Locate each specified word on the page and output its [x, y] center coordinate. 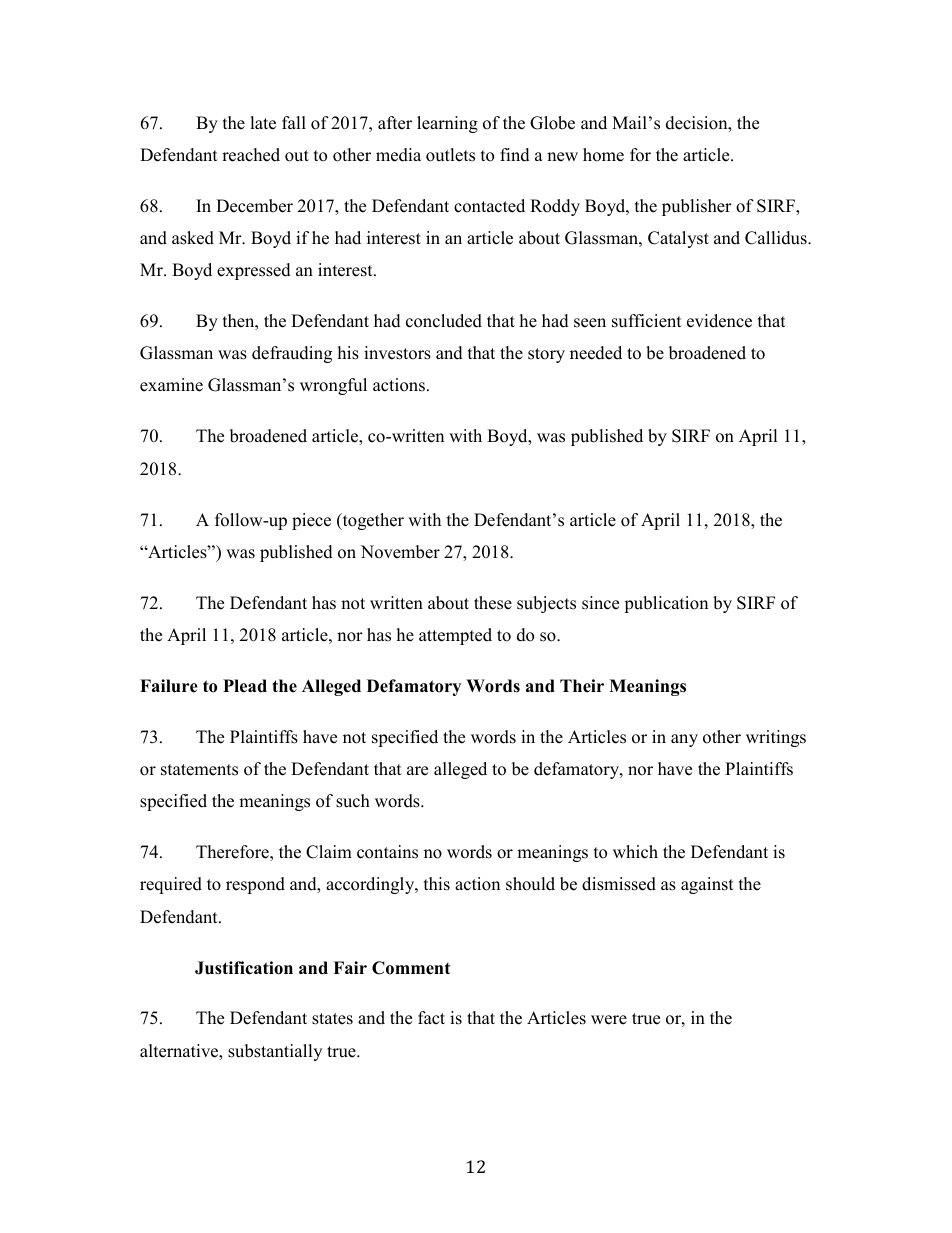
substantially [275, 1052]
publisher [697, 207]
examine [171, 385]
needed [596, 353]
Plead [245, 686]
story [546, 355]
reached [251, 155]
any [684, 740]
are [417, 771]
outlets [450, 155]
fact [431, 1018]
